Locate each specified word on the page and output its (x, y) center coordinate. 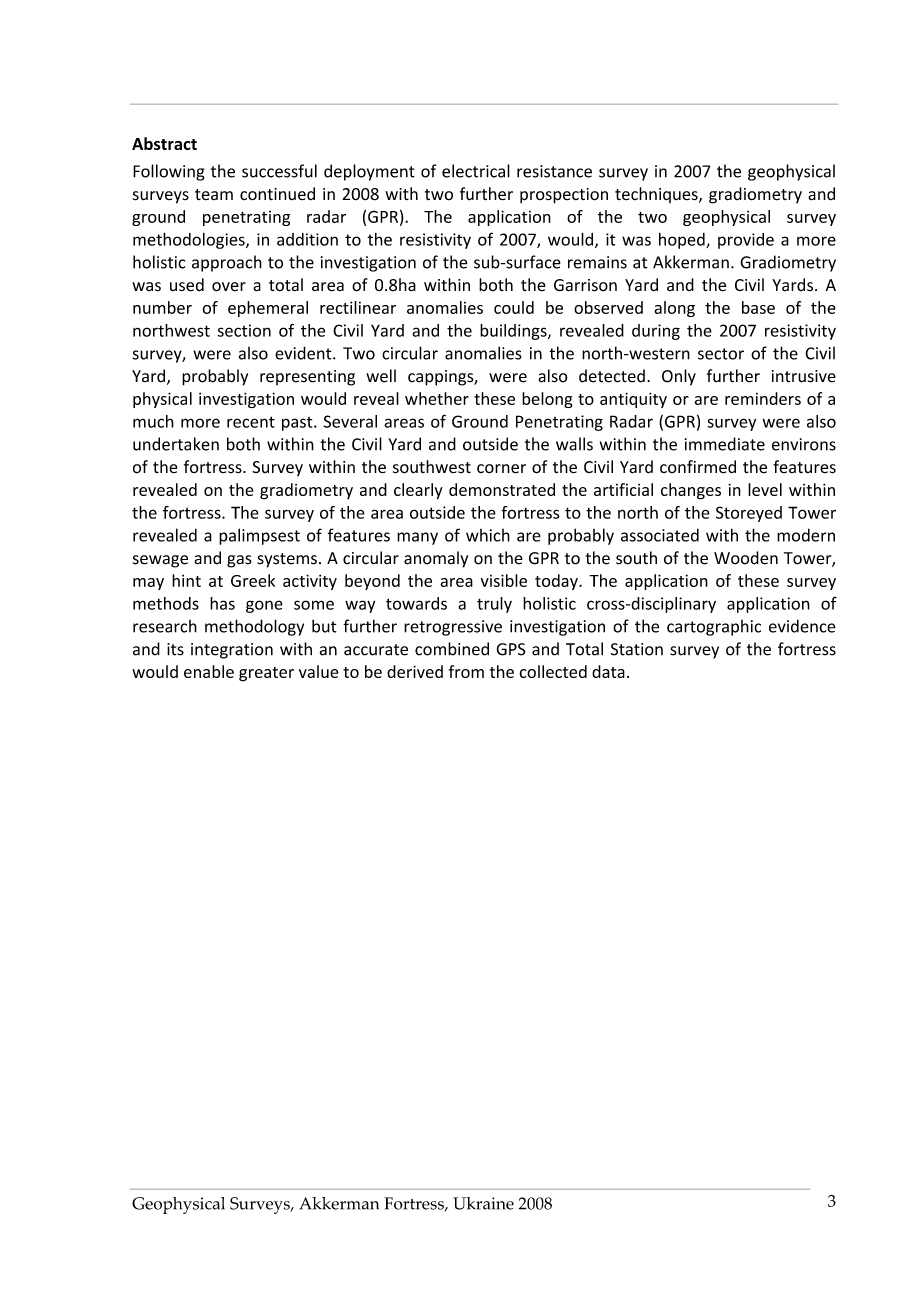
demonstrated (502, 489)
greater (266, 674)
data (608, 671)
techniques (657, 195)
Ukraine (483, 1203)
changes (691, 491)
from (466, 671)
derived (415, 671)
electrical (476, 171)
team (214, 194)
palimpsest (259, 536)
